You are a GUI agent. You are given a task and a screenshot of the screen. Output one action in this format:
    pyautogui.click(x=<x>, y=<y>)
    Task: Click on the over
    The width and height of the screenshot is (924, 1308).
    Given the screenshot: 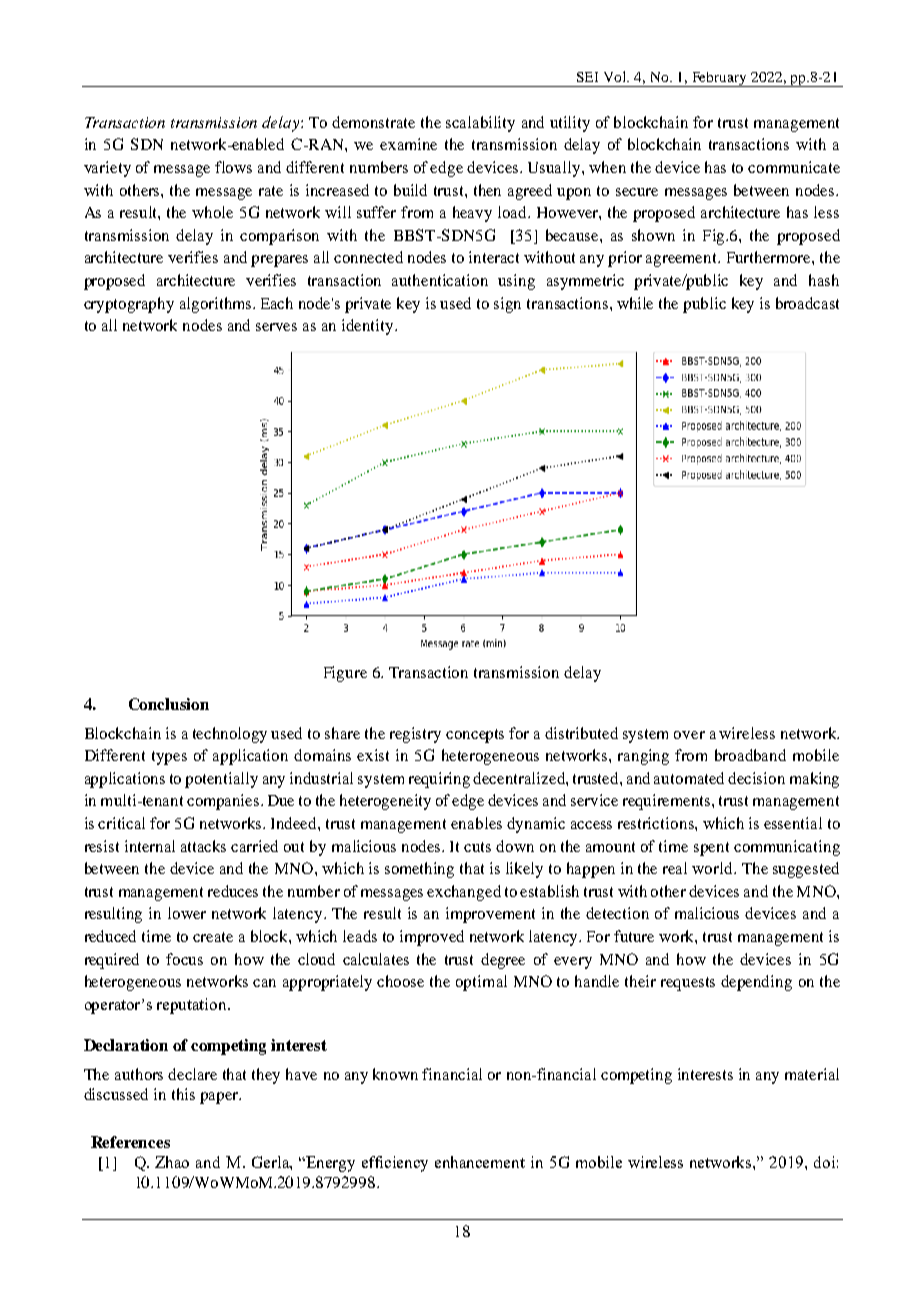 What is the action you would take?
    pyautogui.click(x=689, y=735)
